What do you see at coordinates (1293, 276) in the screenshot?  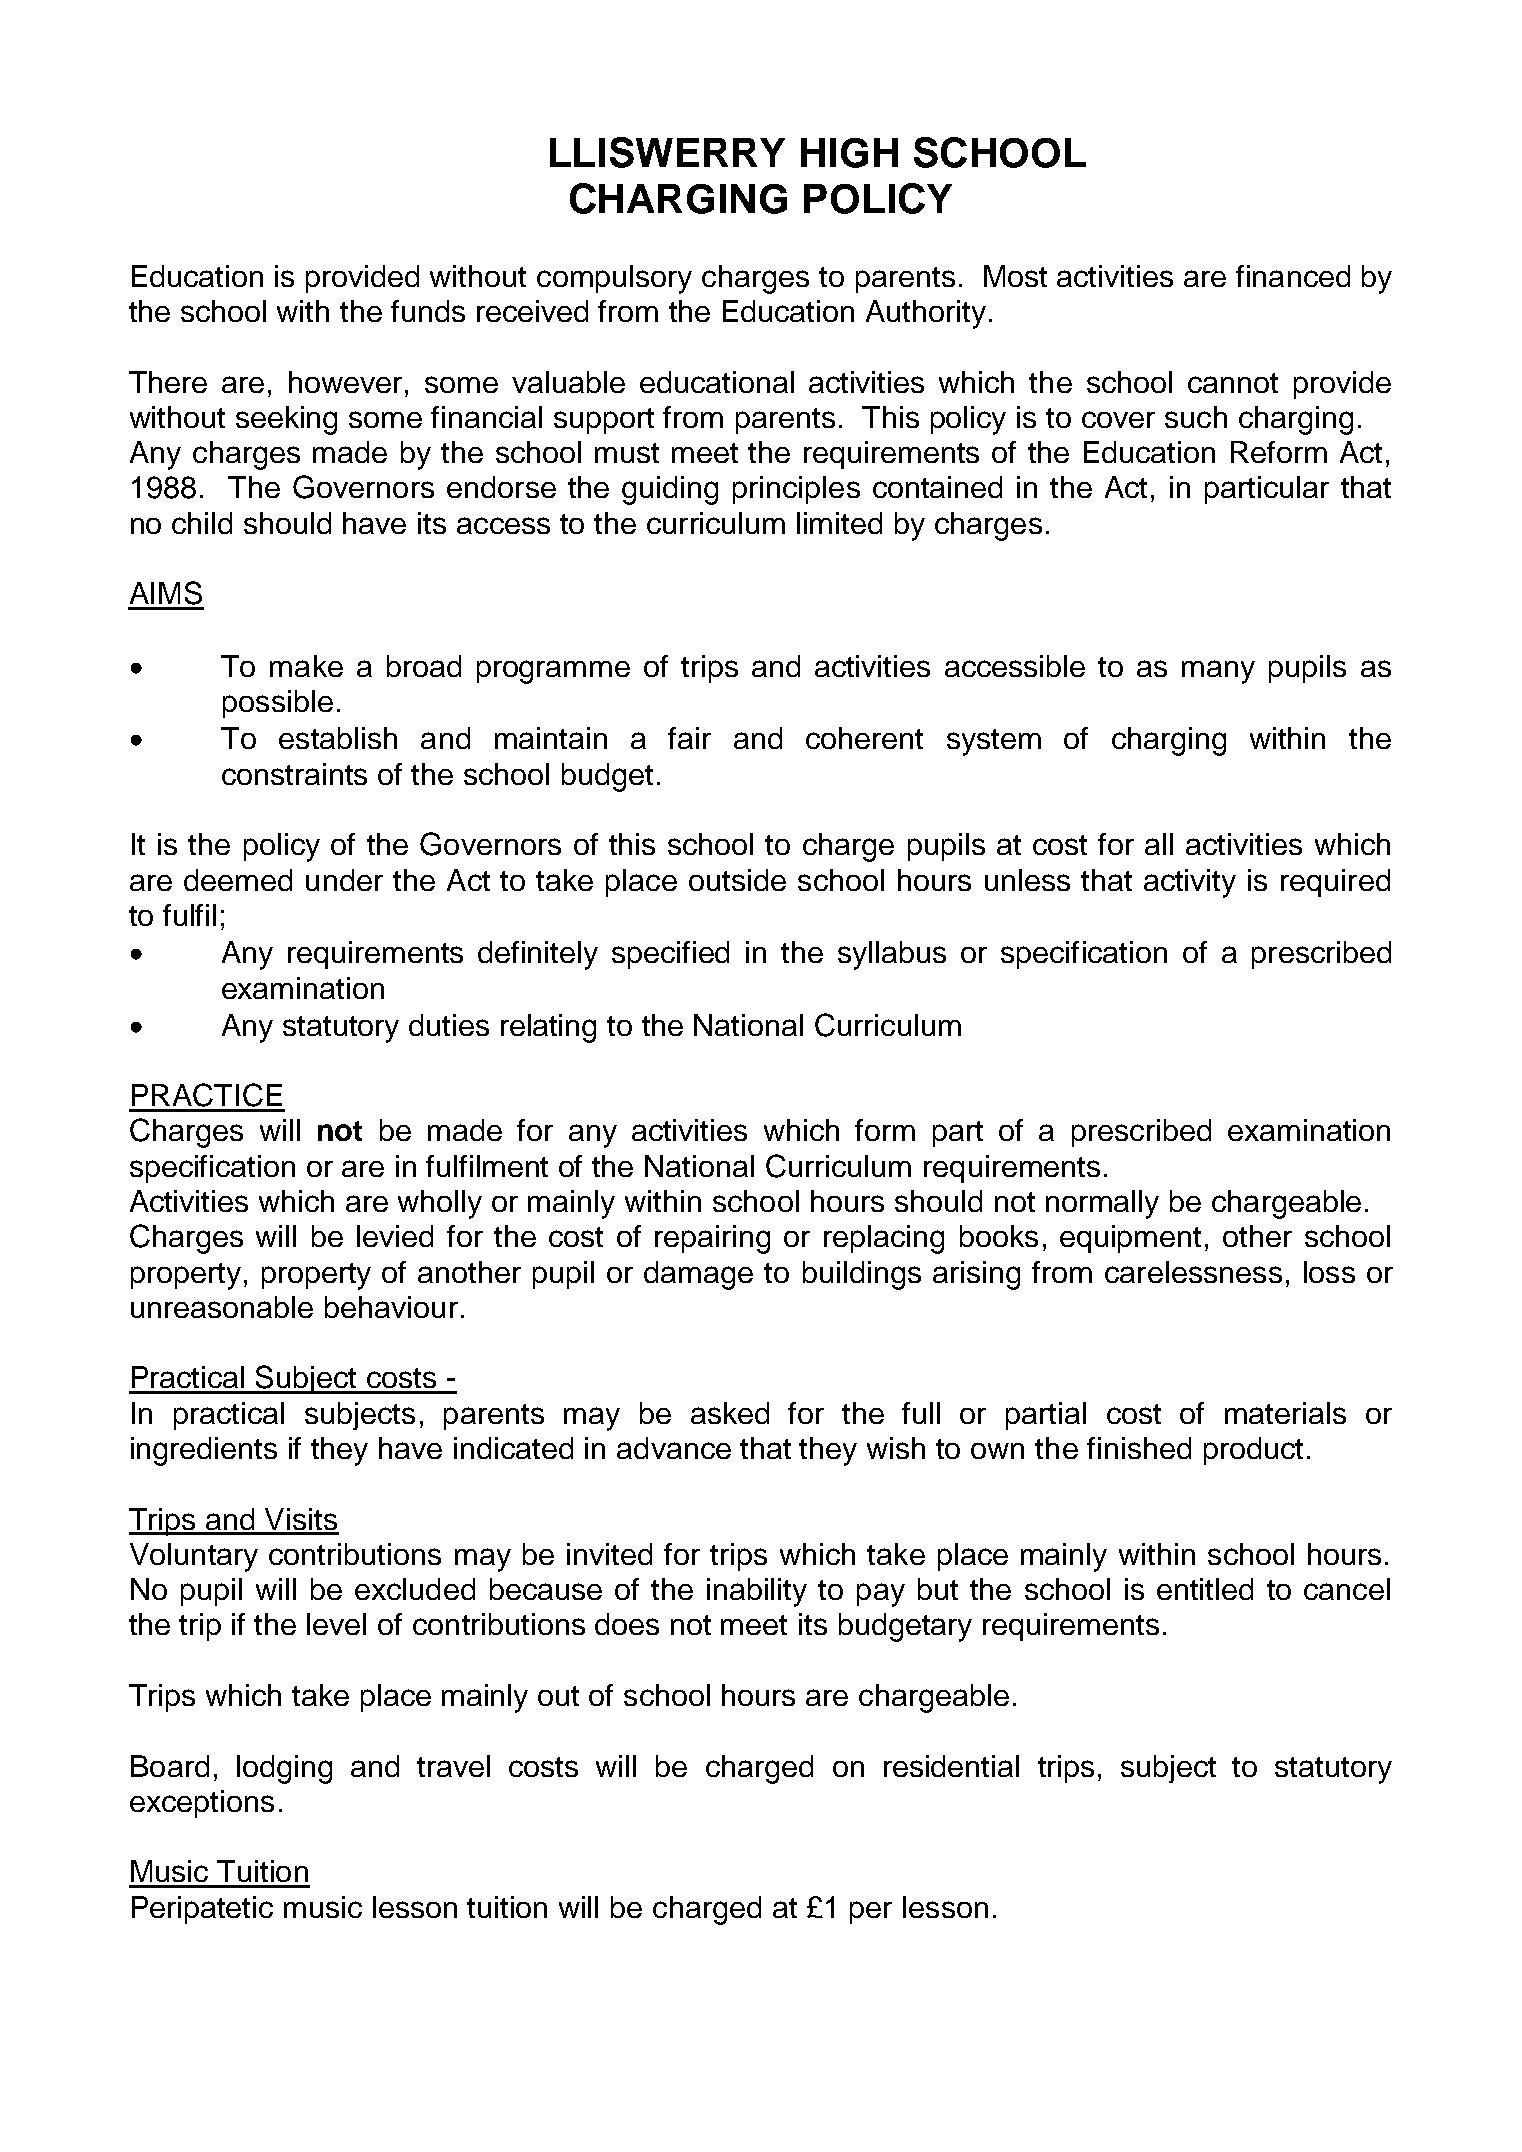 I see `financed` at bounding box center [1293, 276].
